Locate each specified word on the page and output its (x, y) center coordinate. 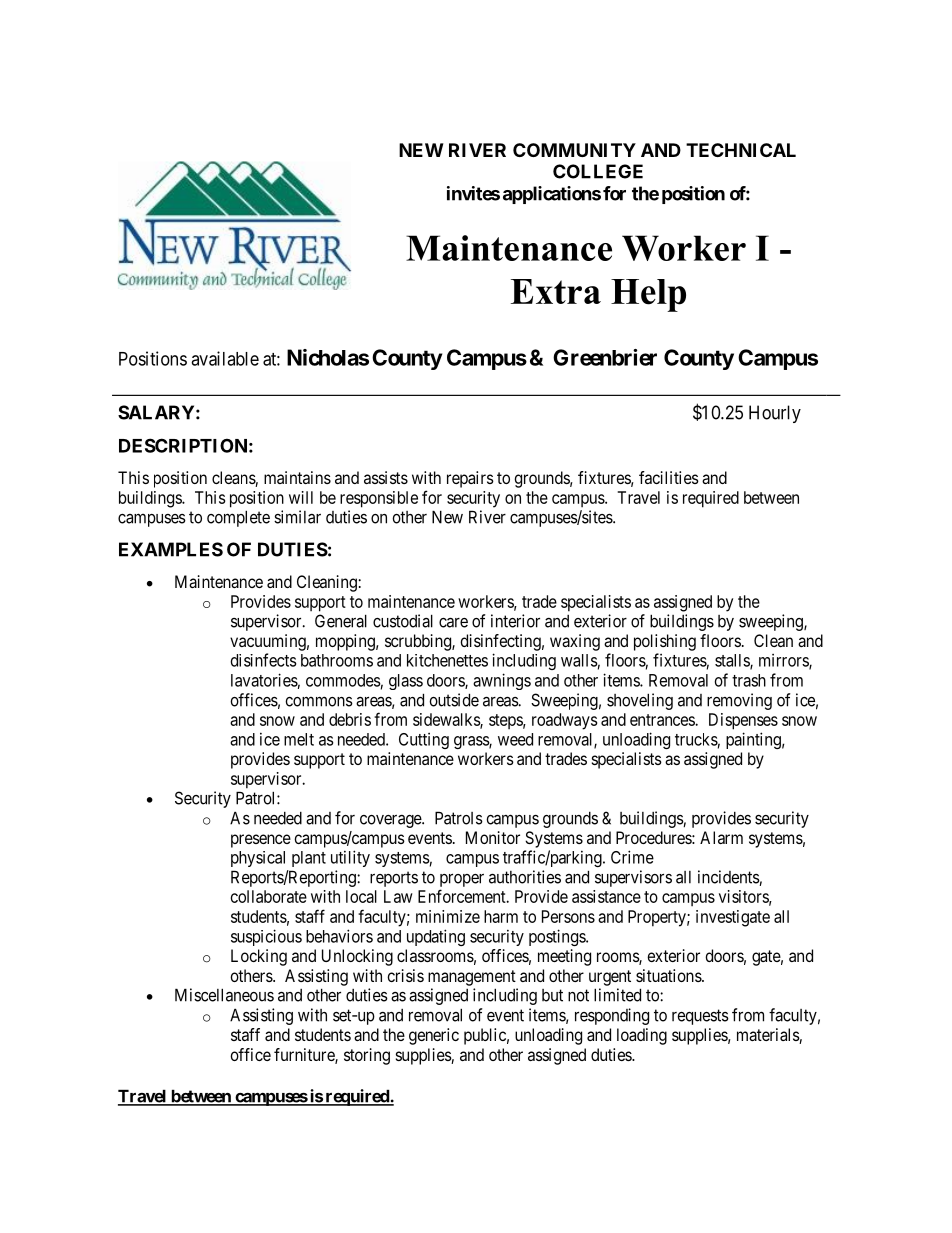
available (225, 358)
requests (700, 1017)
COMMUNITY (574, 150)
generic (434, 1036)
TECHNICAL (741, 150)
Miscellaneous (224, 995)
